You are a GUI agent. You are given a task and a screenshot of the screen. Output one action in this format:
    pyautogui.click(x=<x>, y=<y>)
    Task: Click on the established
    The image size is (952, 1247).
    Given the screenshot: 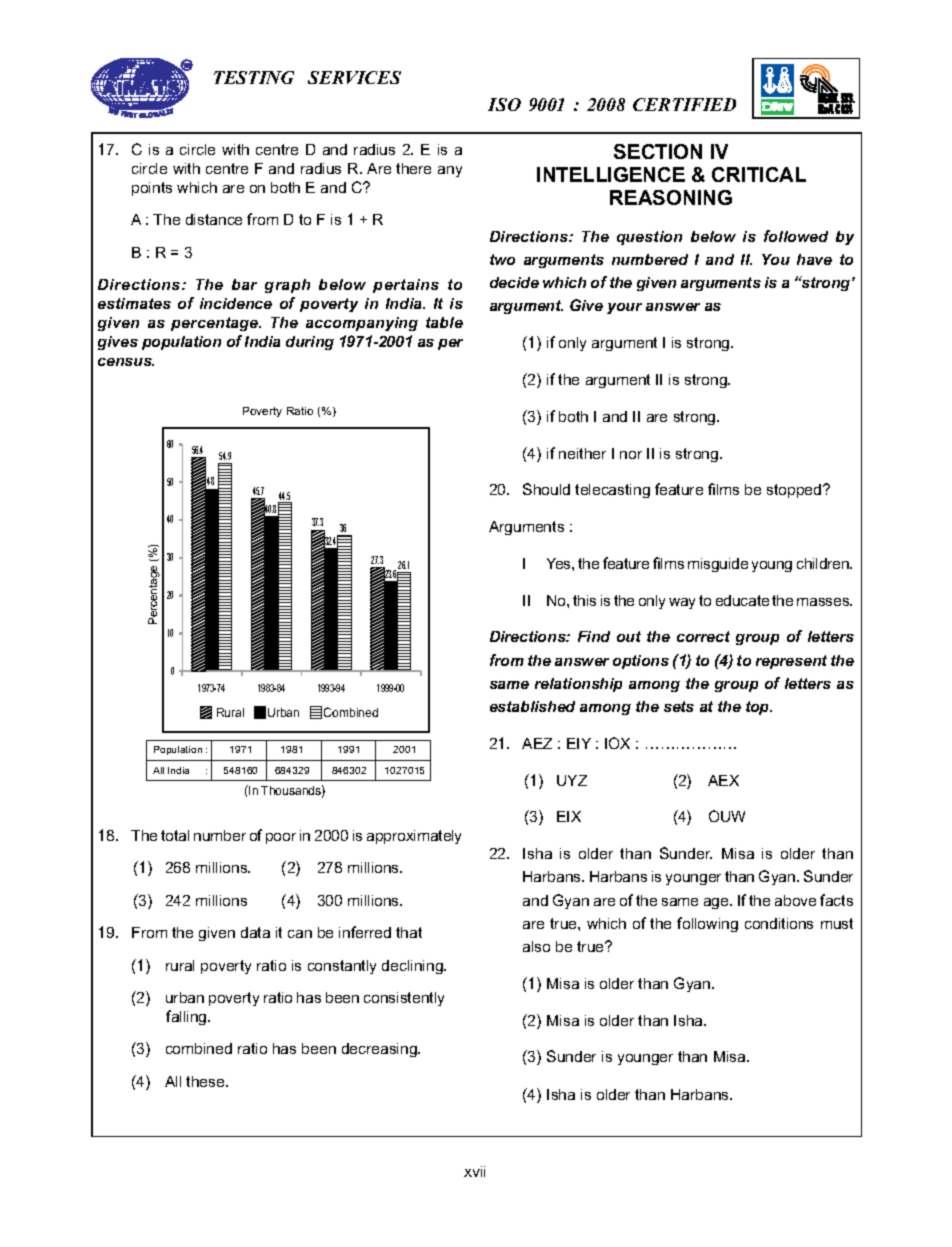 What is the action you would take?
    pyautogui.click(x=532, y=706)
